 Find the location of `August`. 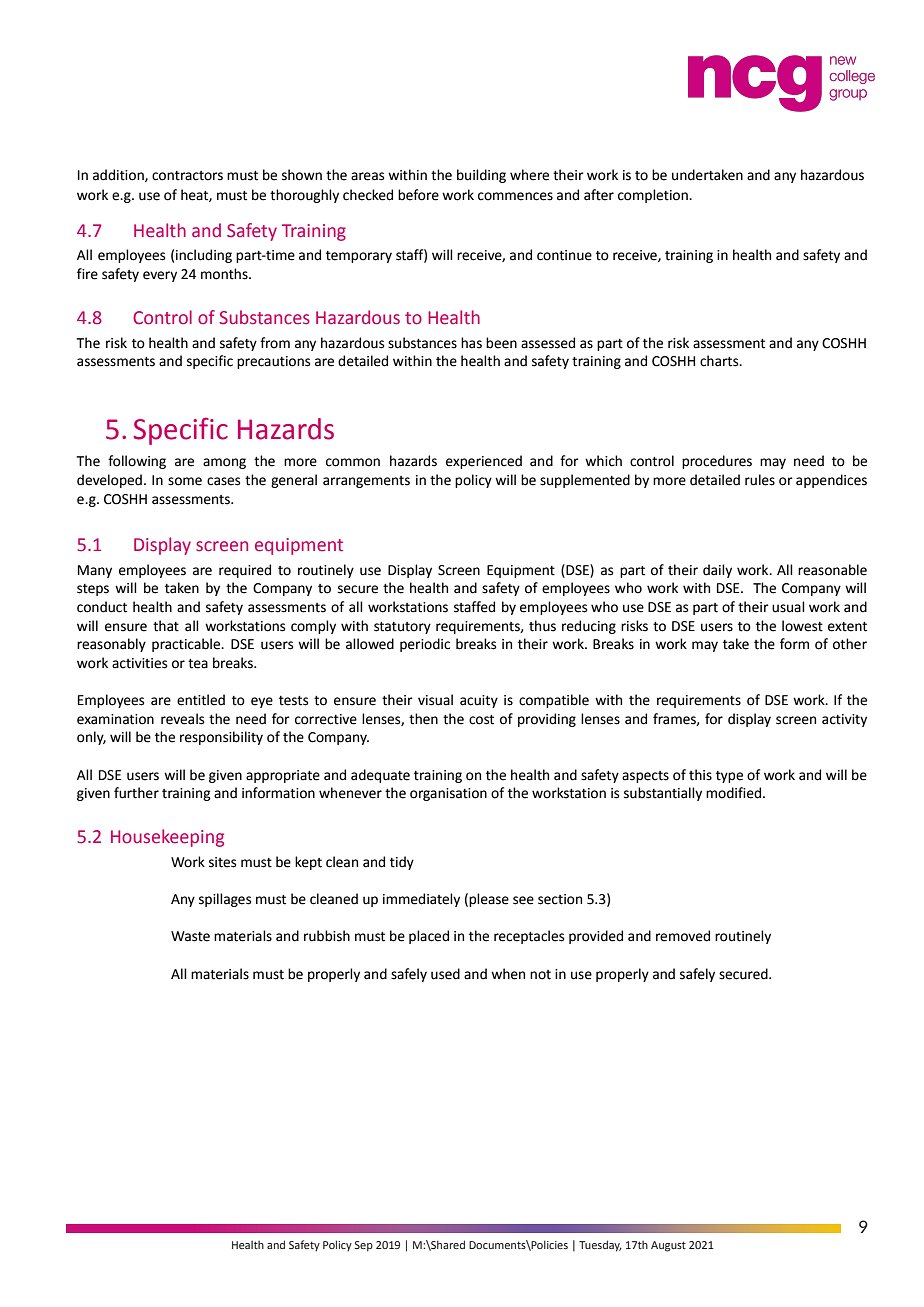

August is located at coordinates (668, 1246).
